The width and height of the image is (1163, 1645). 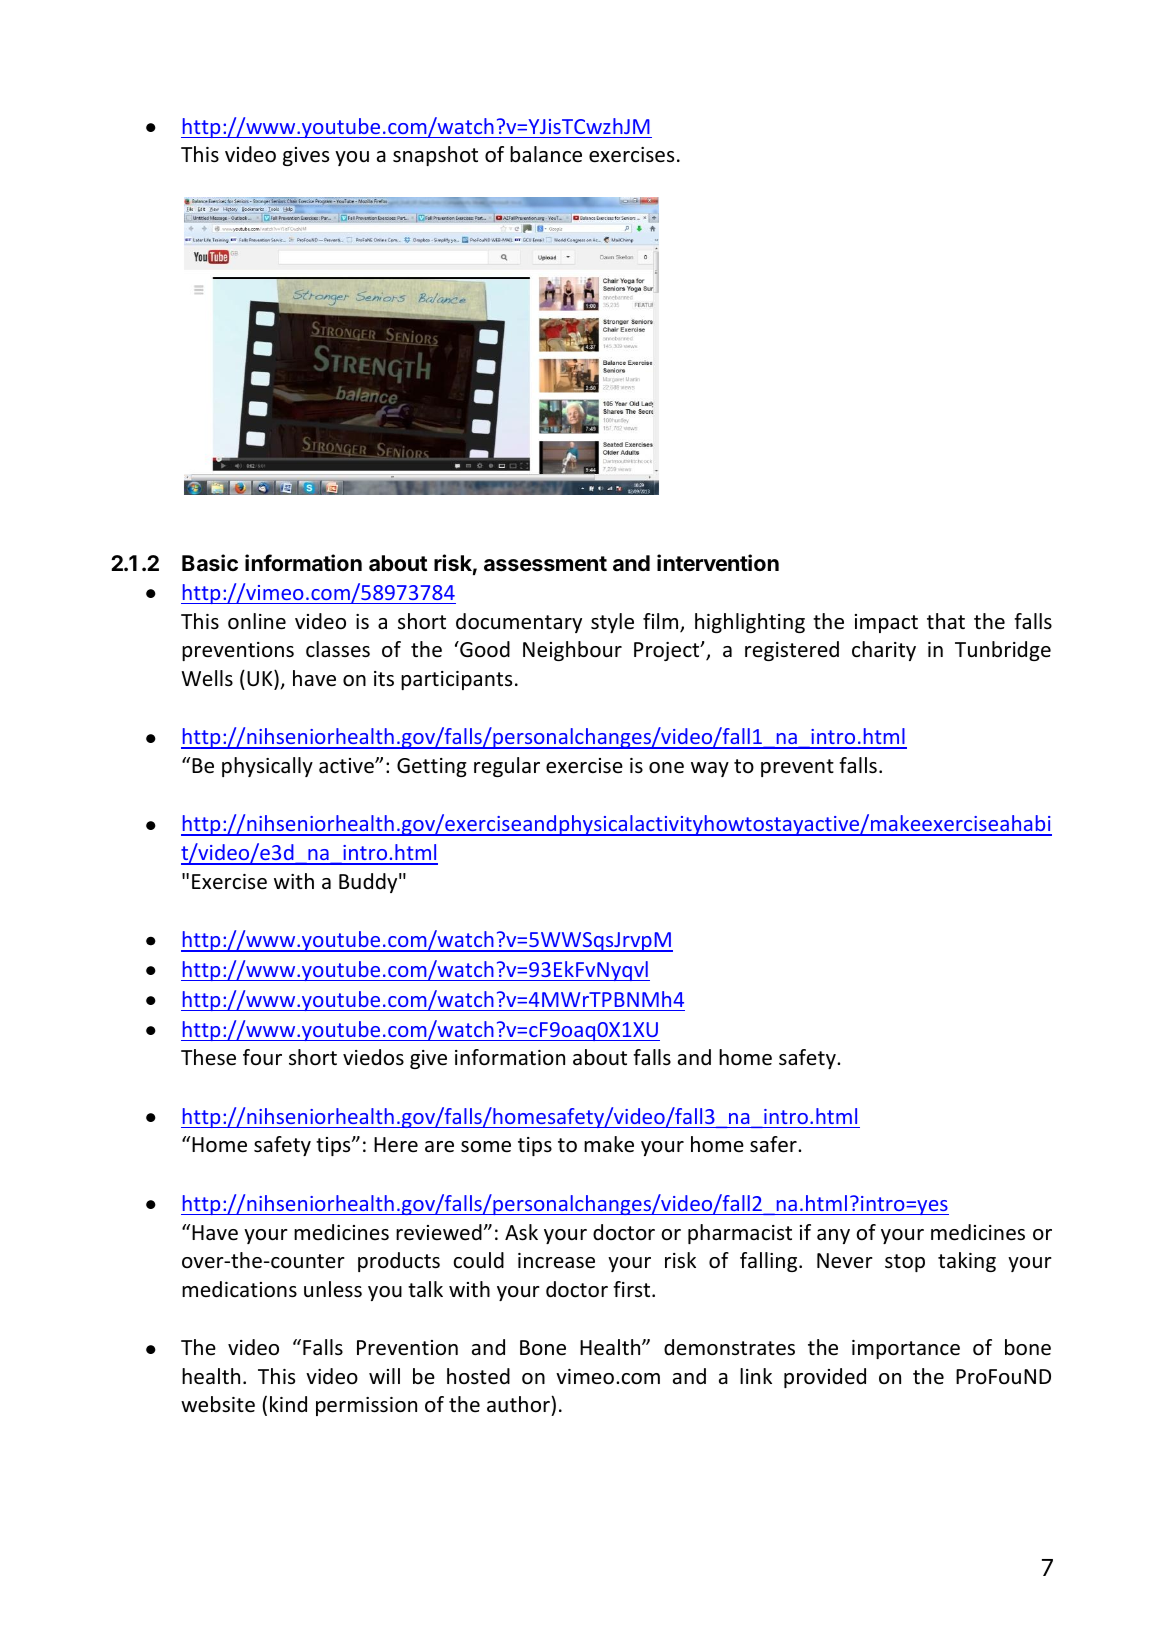 I want to click on some, so click(x=486, y=1147).
